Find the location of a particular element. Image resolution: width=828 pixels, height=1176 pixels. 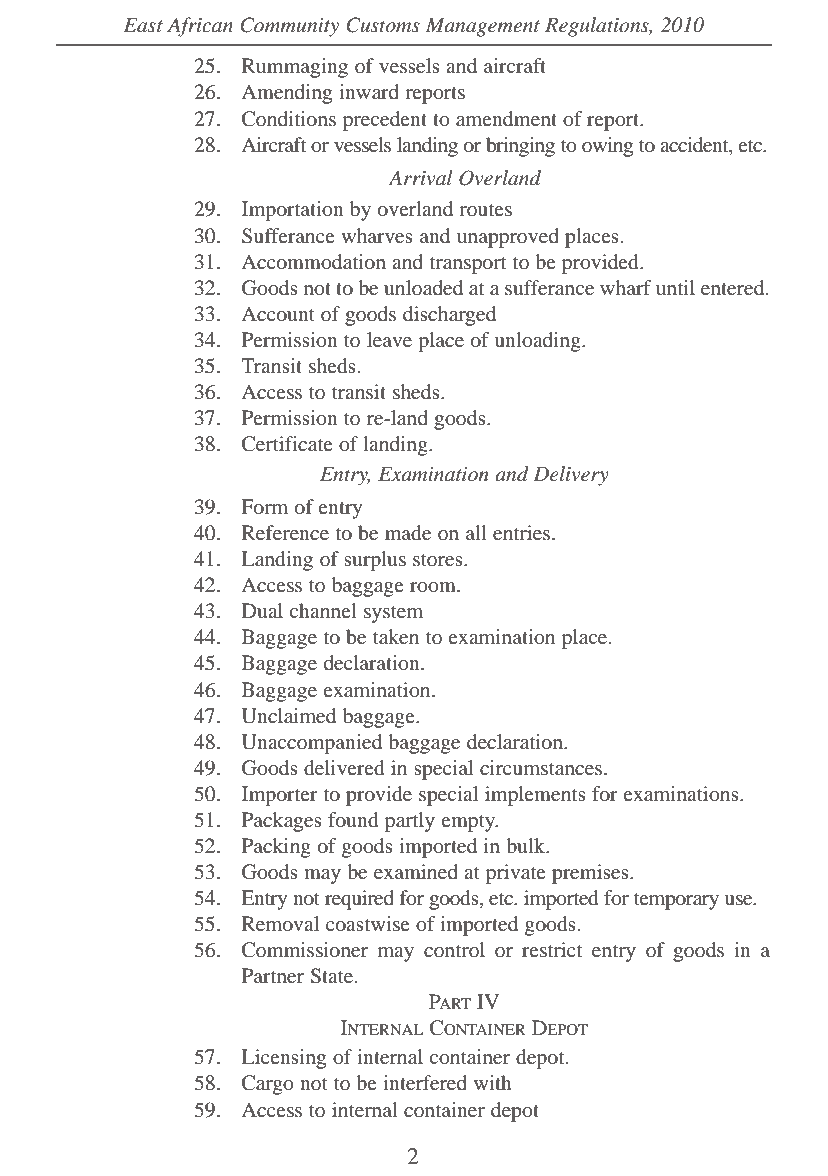

Management is located at coordinates (483, 27).
